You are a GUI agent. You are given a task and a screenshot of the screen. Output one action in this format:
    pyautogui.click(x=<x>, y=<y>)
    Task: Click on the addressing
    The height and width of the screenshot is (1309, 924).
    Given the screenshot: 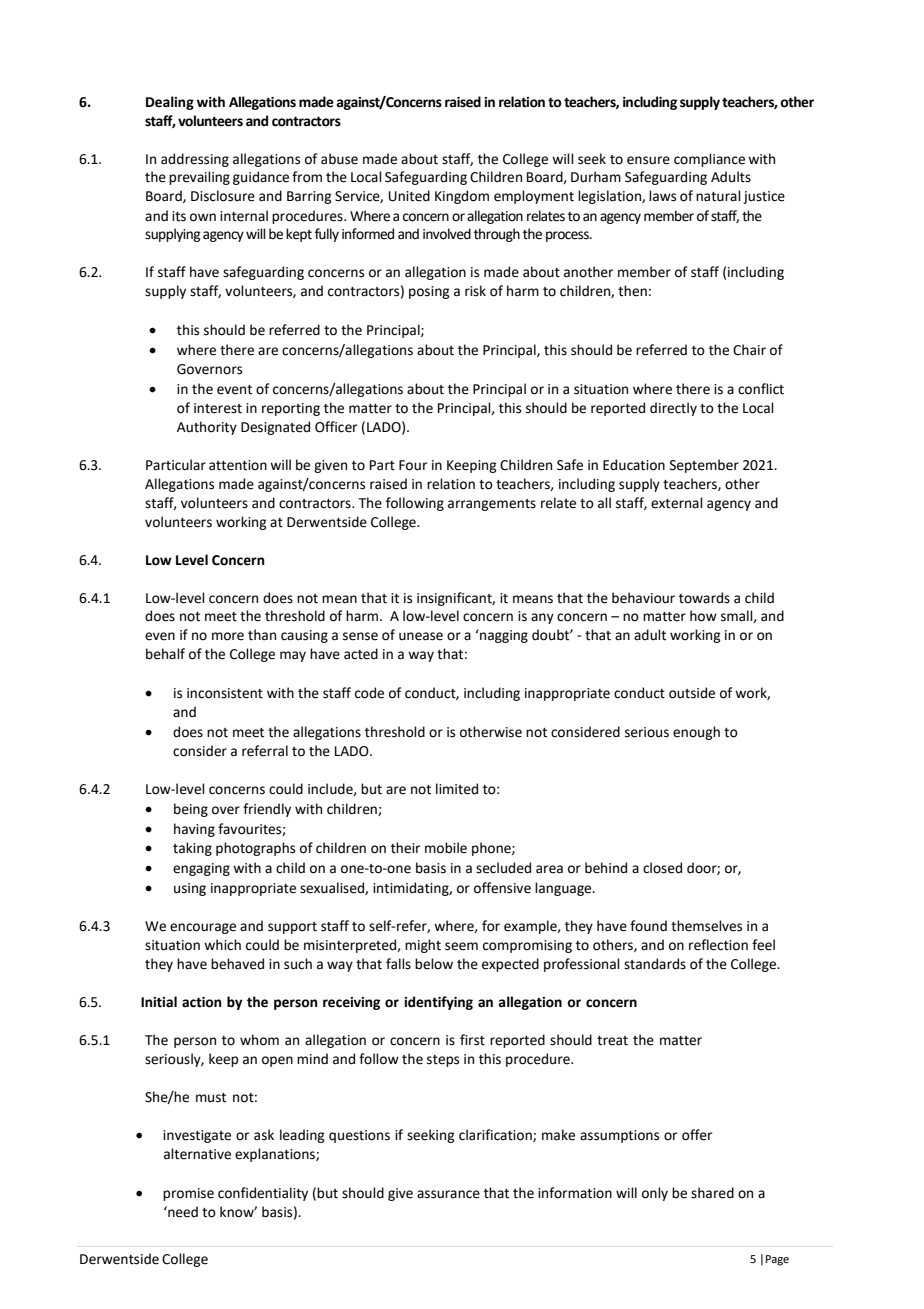 What is the action you would take?
    pyautogui.click(x=195, y=160)
